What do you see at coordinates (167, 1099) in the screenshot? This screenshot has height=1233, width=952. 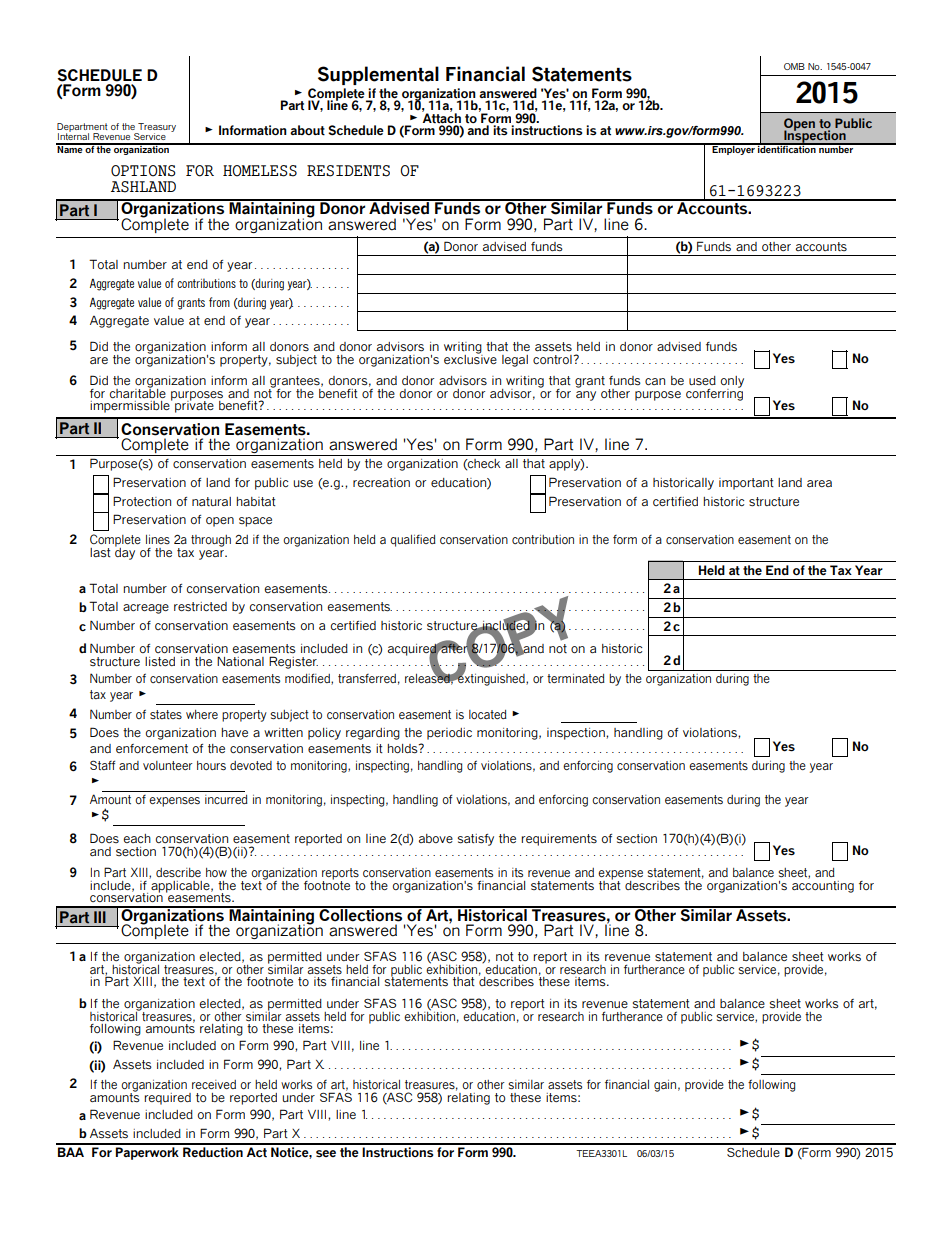 I see `required` at bounding box center [167, 1099].
